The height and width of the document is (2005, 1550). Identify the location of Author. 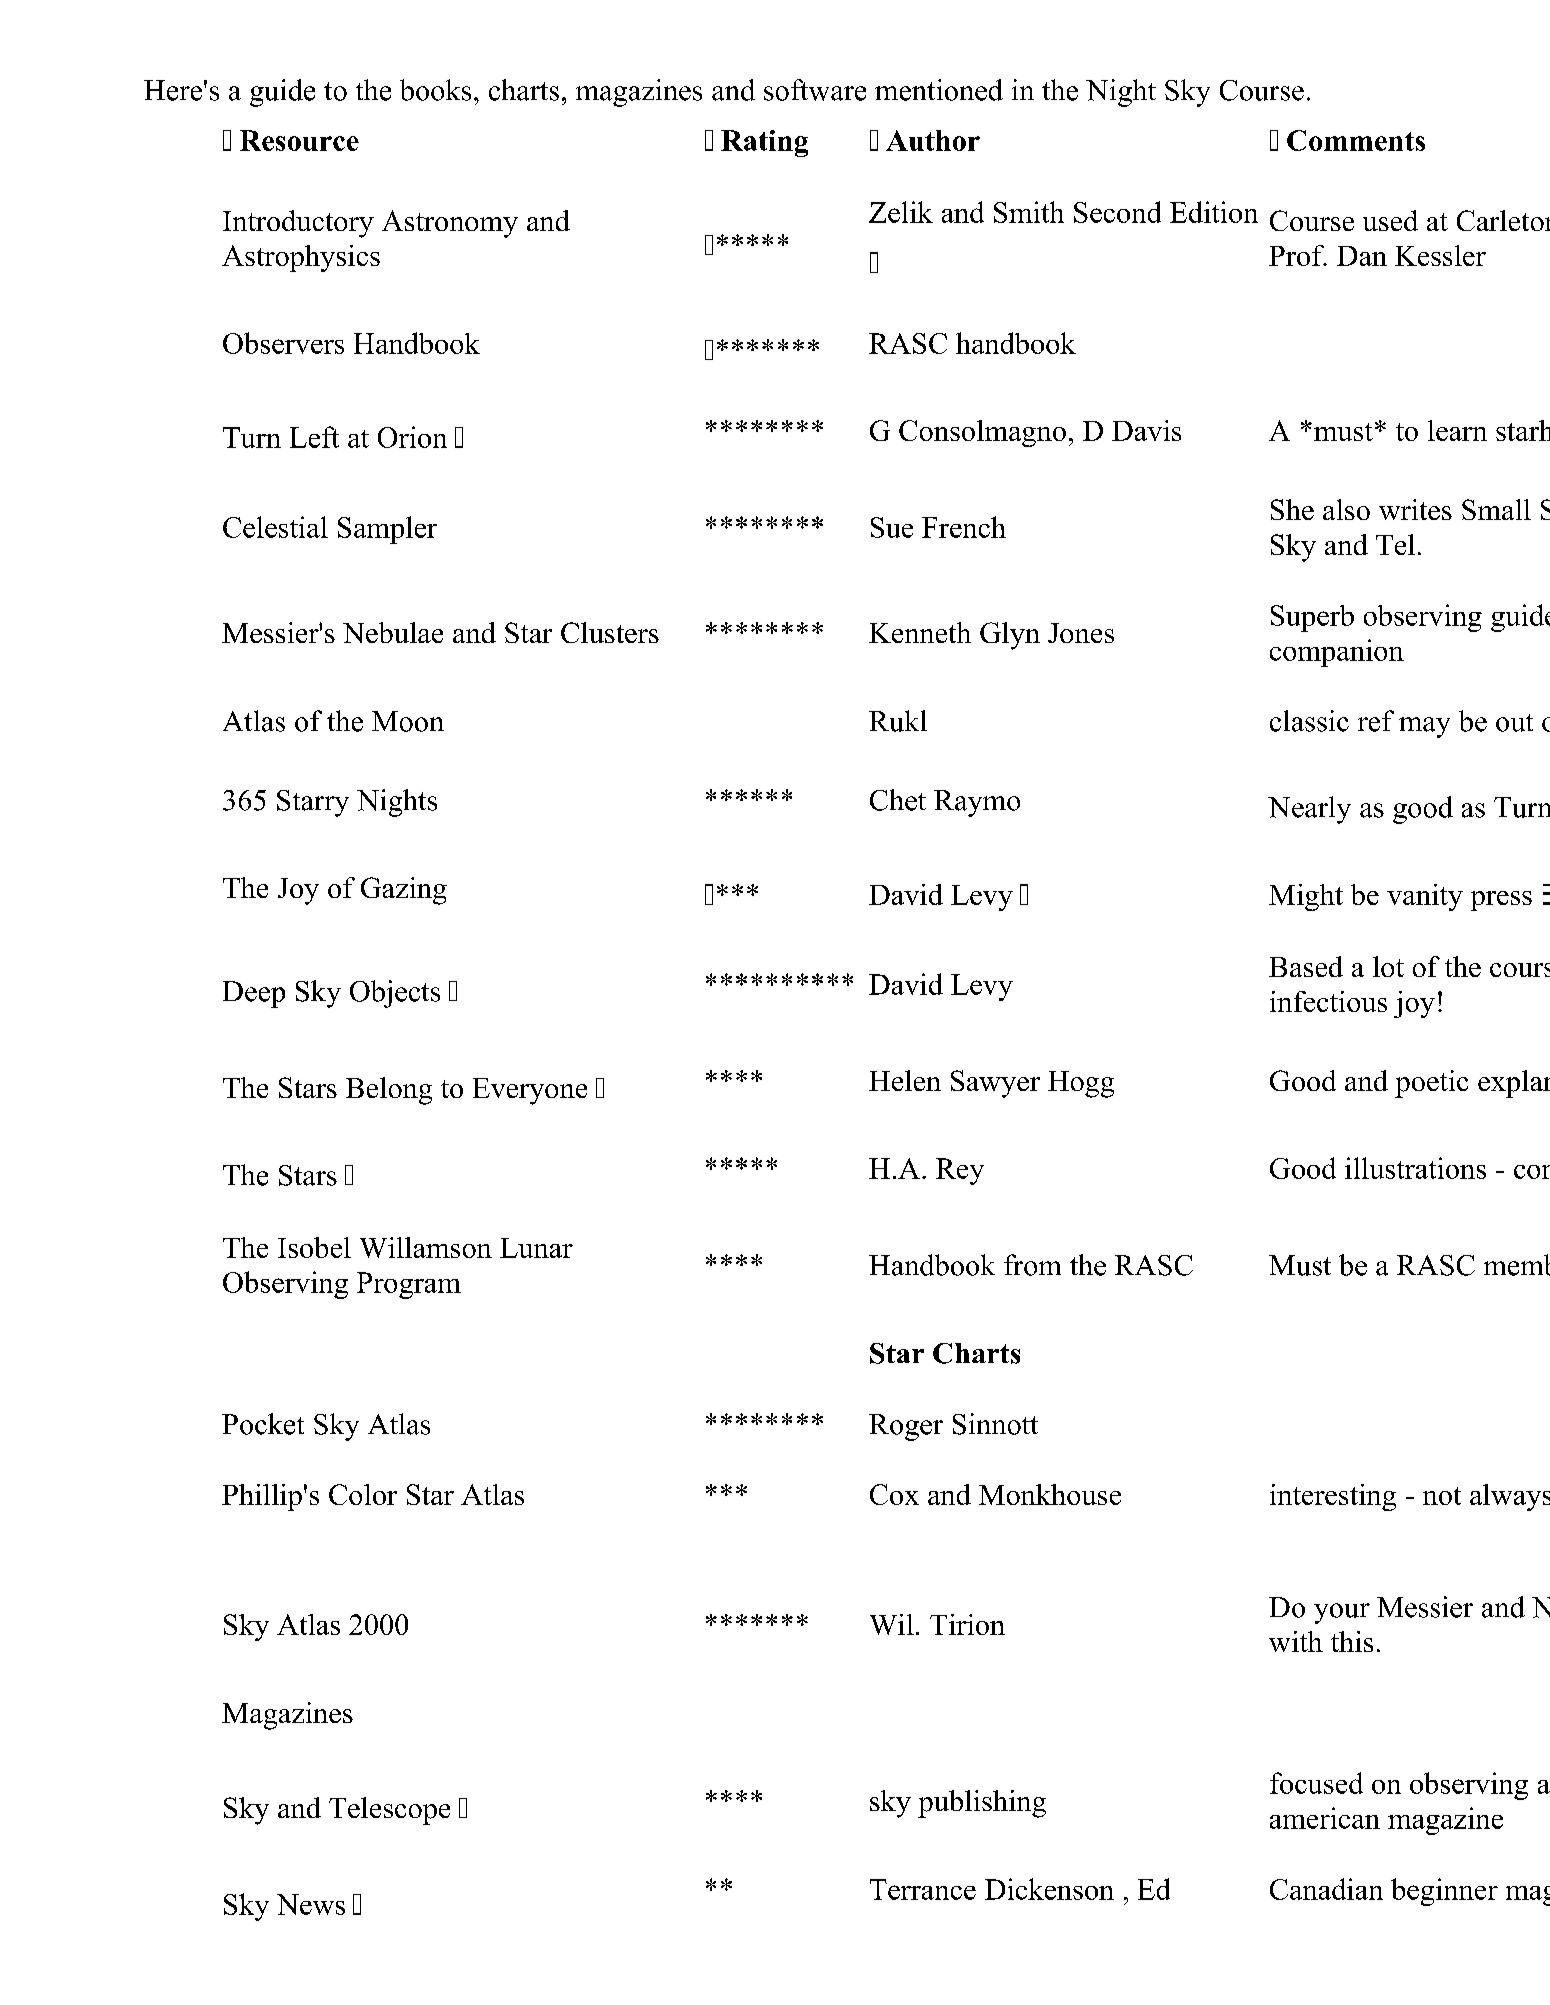
(933, 140).
